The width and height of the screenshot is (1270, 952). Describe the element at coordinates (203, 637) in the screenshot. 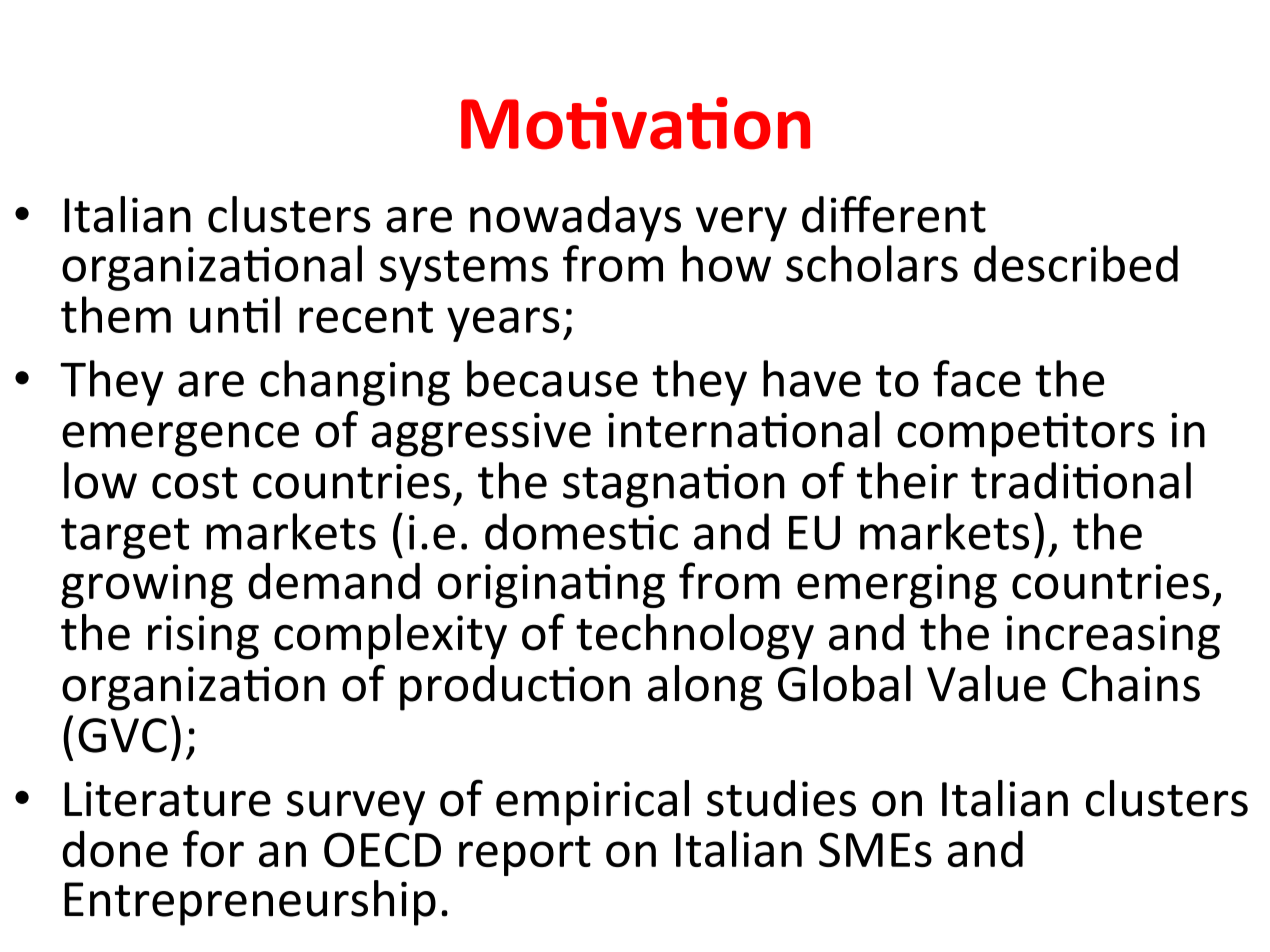

I see `rising` at that location.
